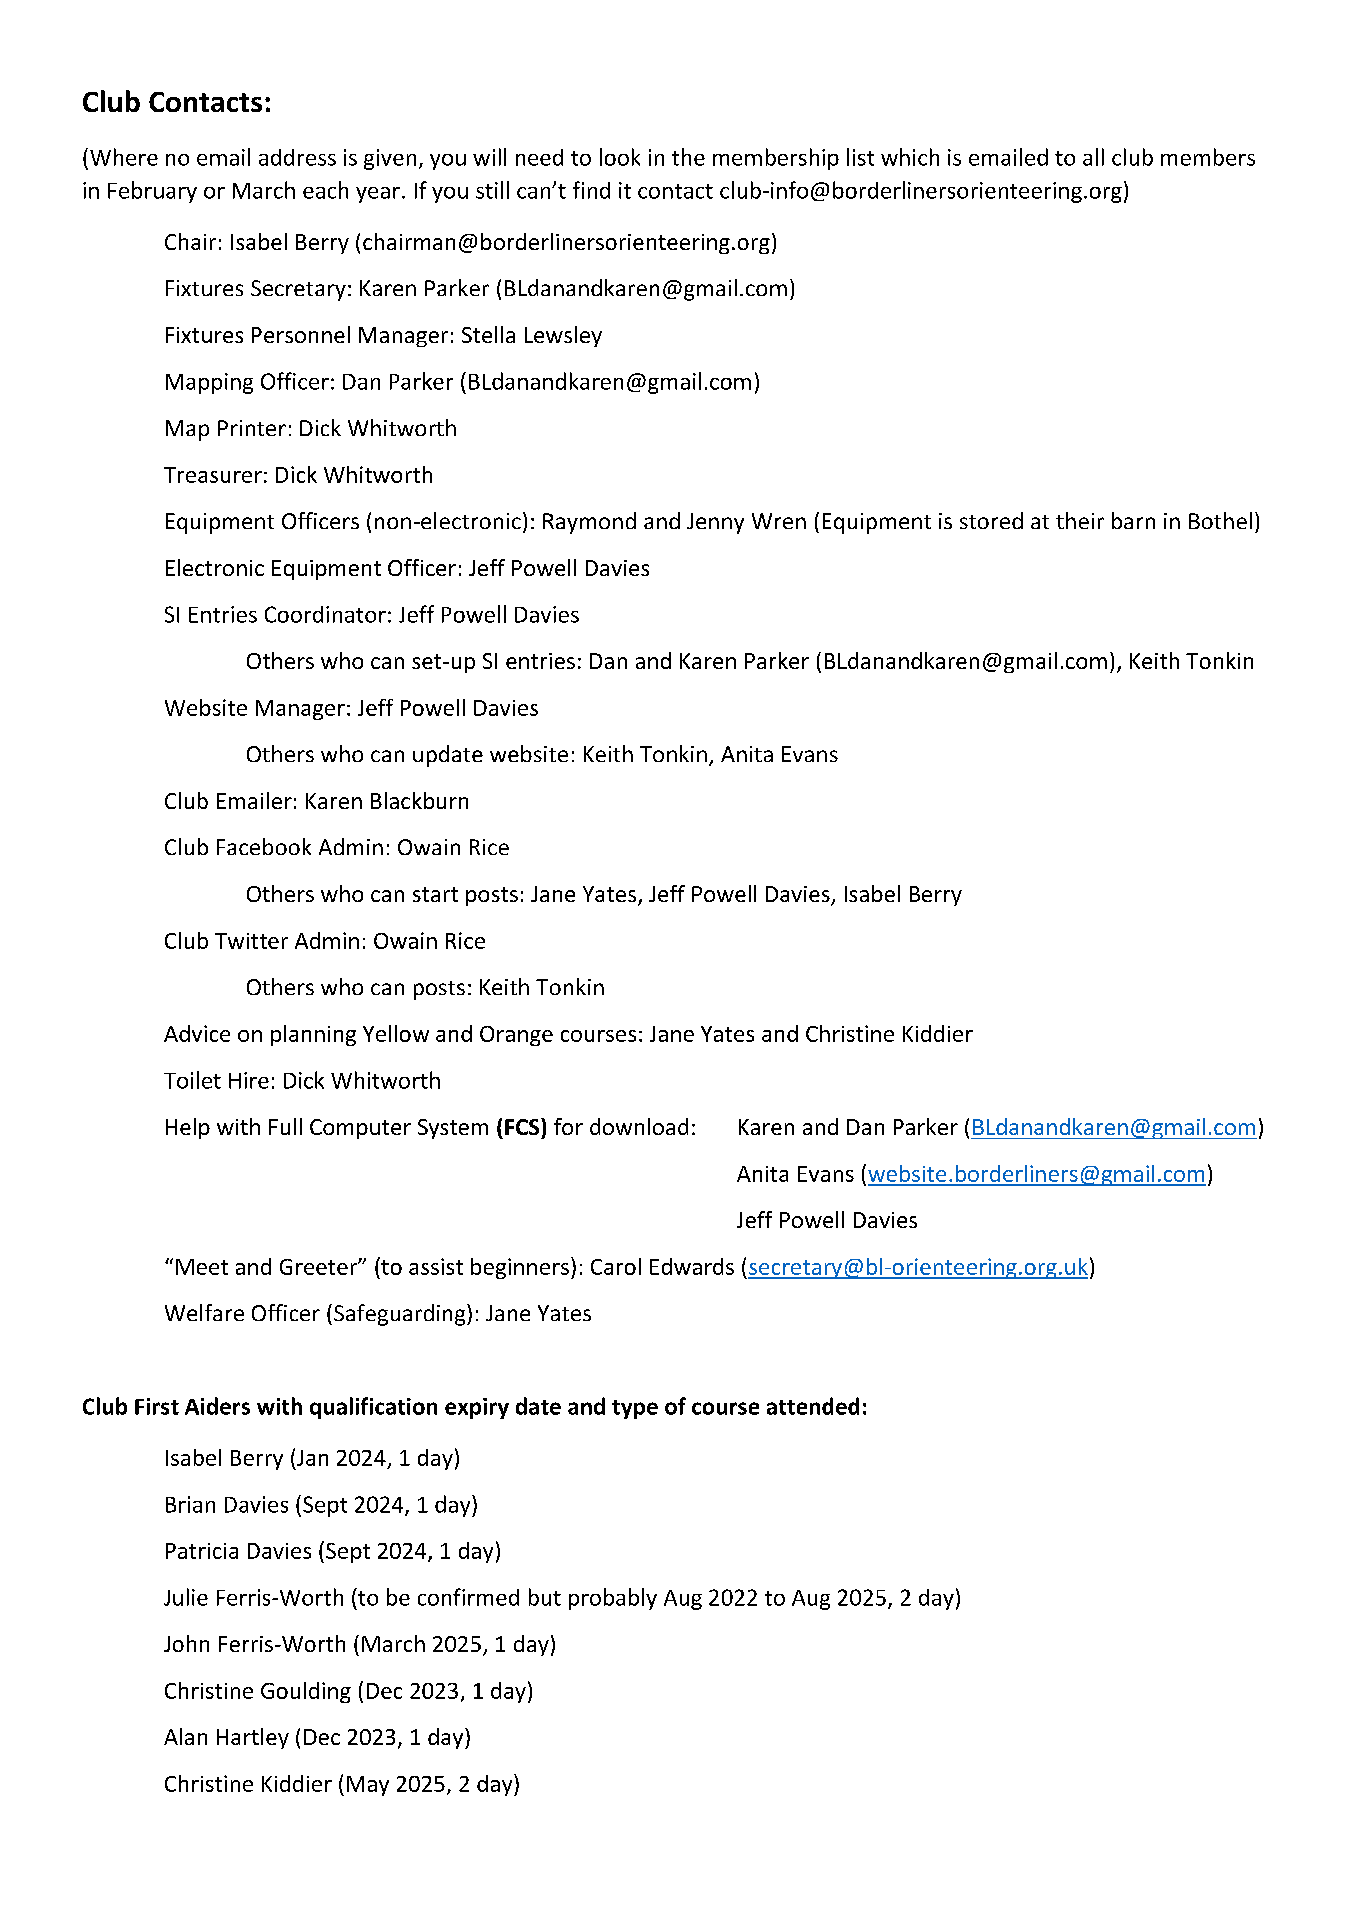 The width and height of the document is (1353, 1914). Describe the element at coordinates (591, 190) in the document. I see `find` at that location.
